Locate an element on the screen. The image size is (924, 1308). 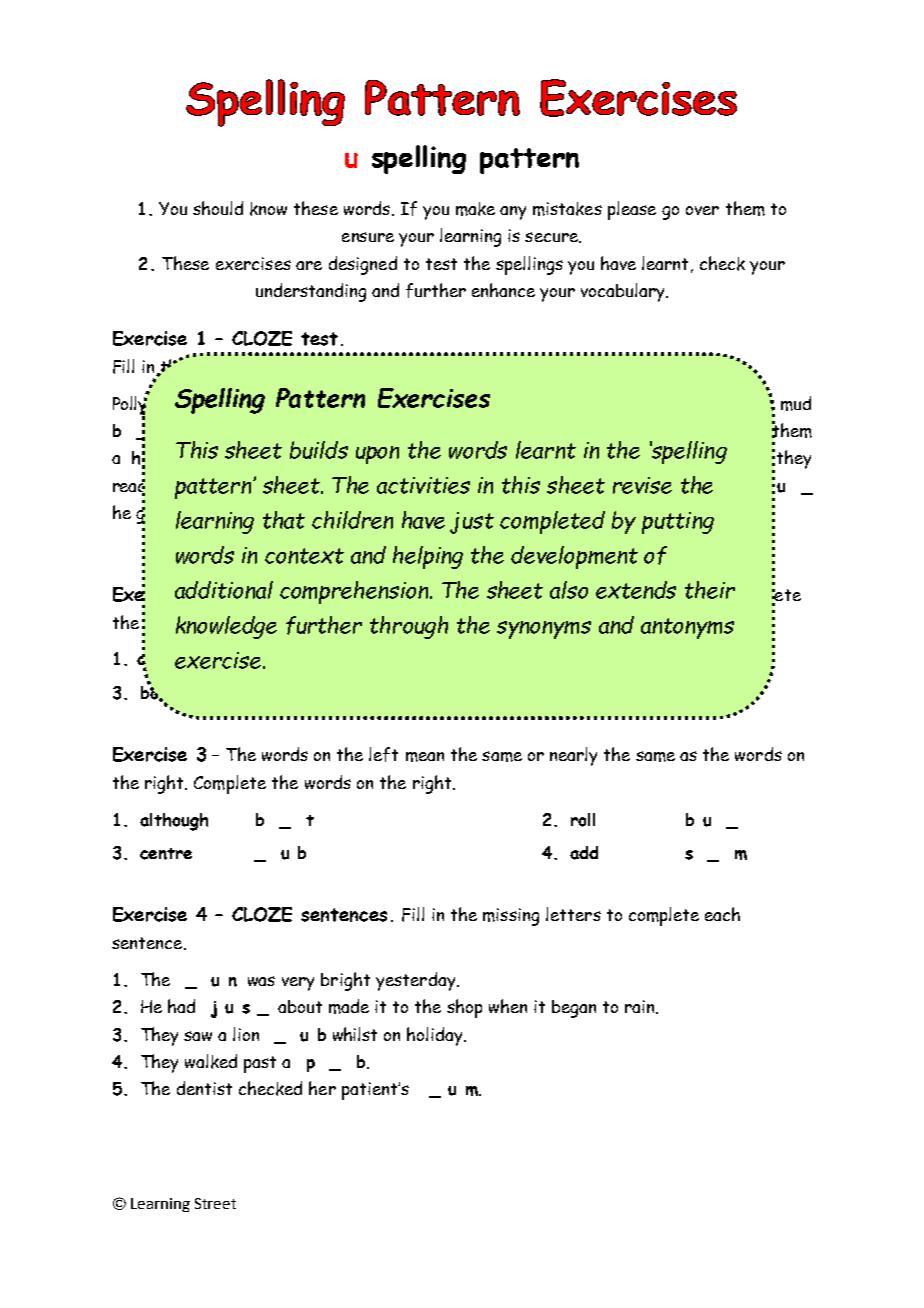
should is located at coordinates (218, 208).
